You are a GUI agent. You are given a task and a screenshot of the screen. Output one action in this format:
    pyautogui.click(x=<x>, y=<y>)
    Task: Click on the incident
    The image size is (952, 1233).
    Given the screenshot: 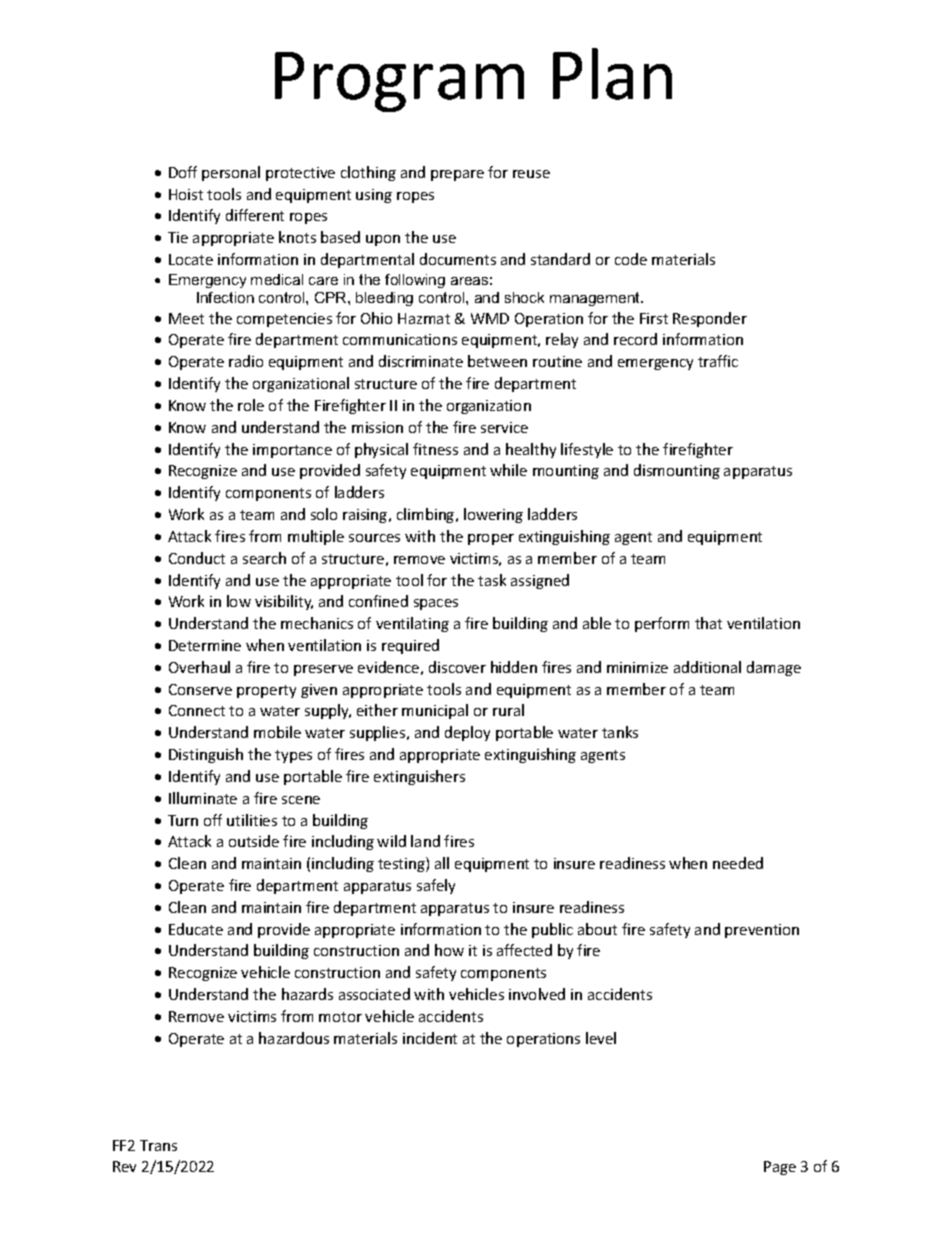 What is the action you would take?
    pyautogui.click(x=430, y=1038)
